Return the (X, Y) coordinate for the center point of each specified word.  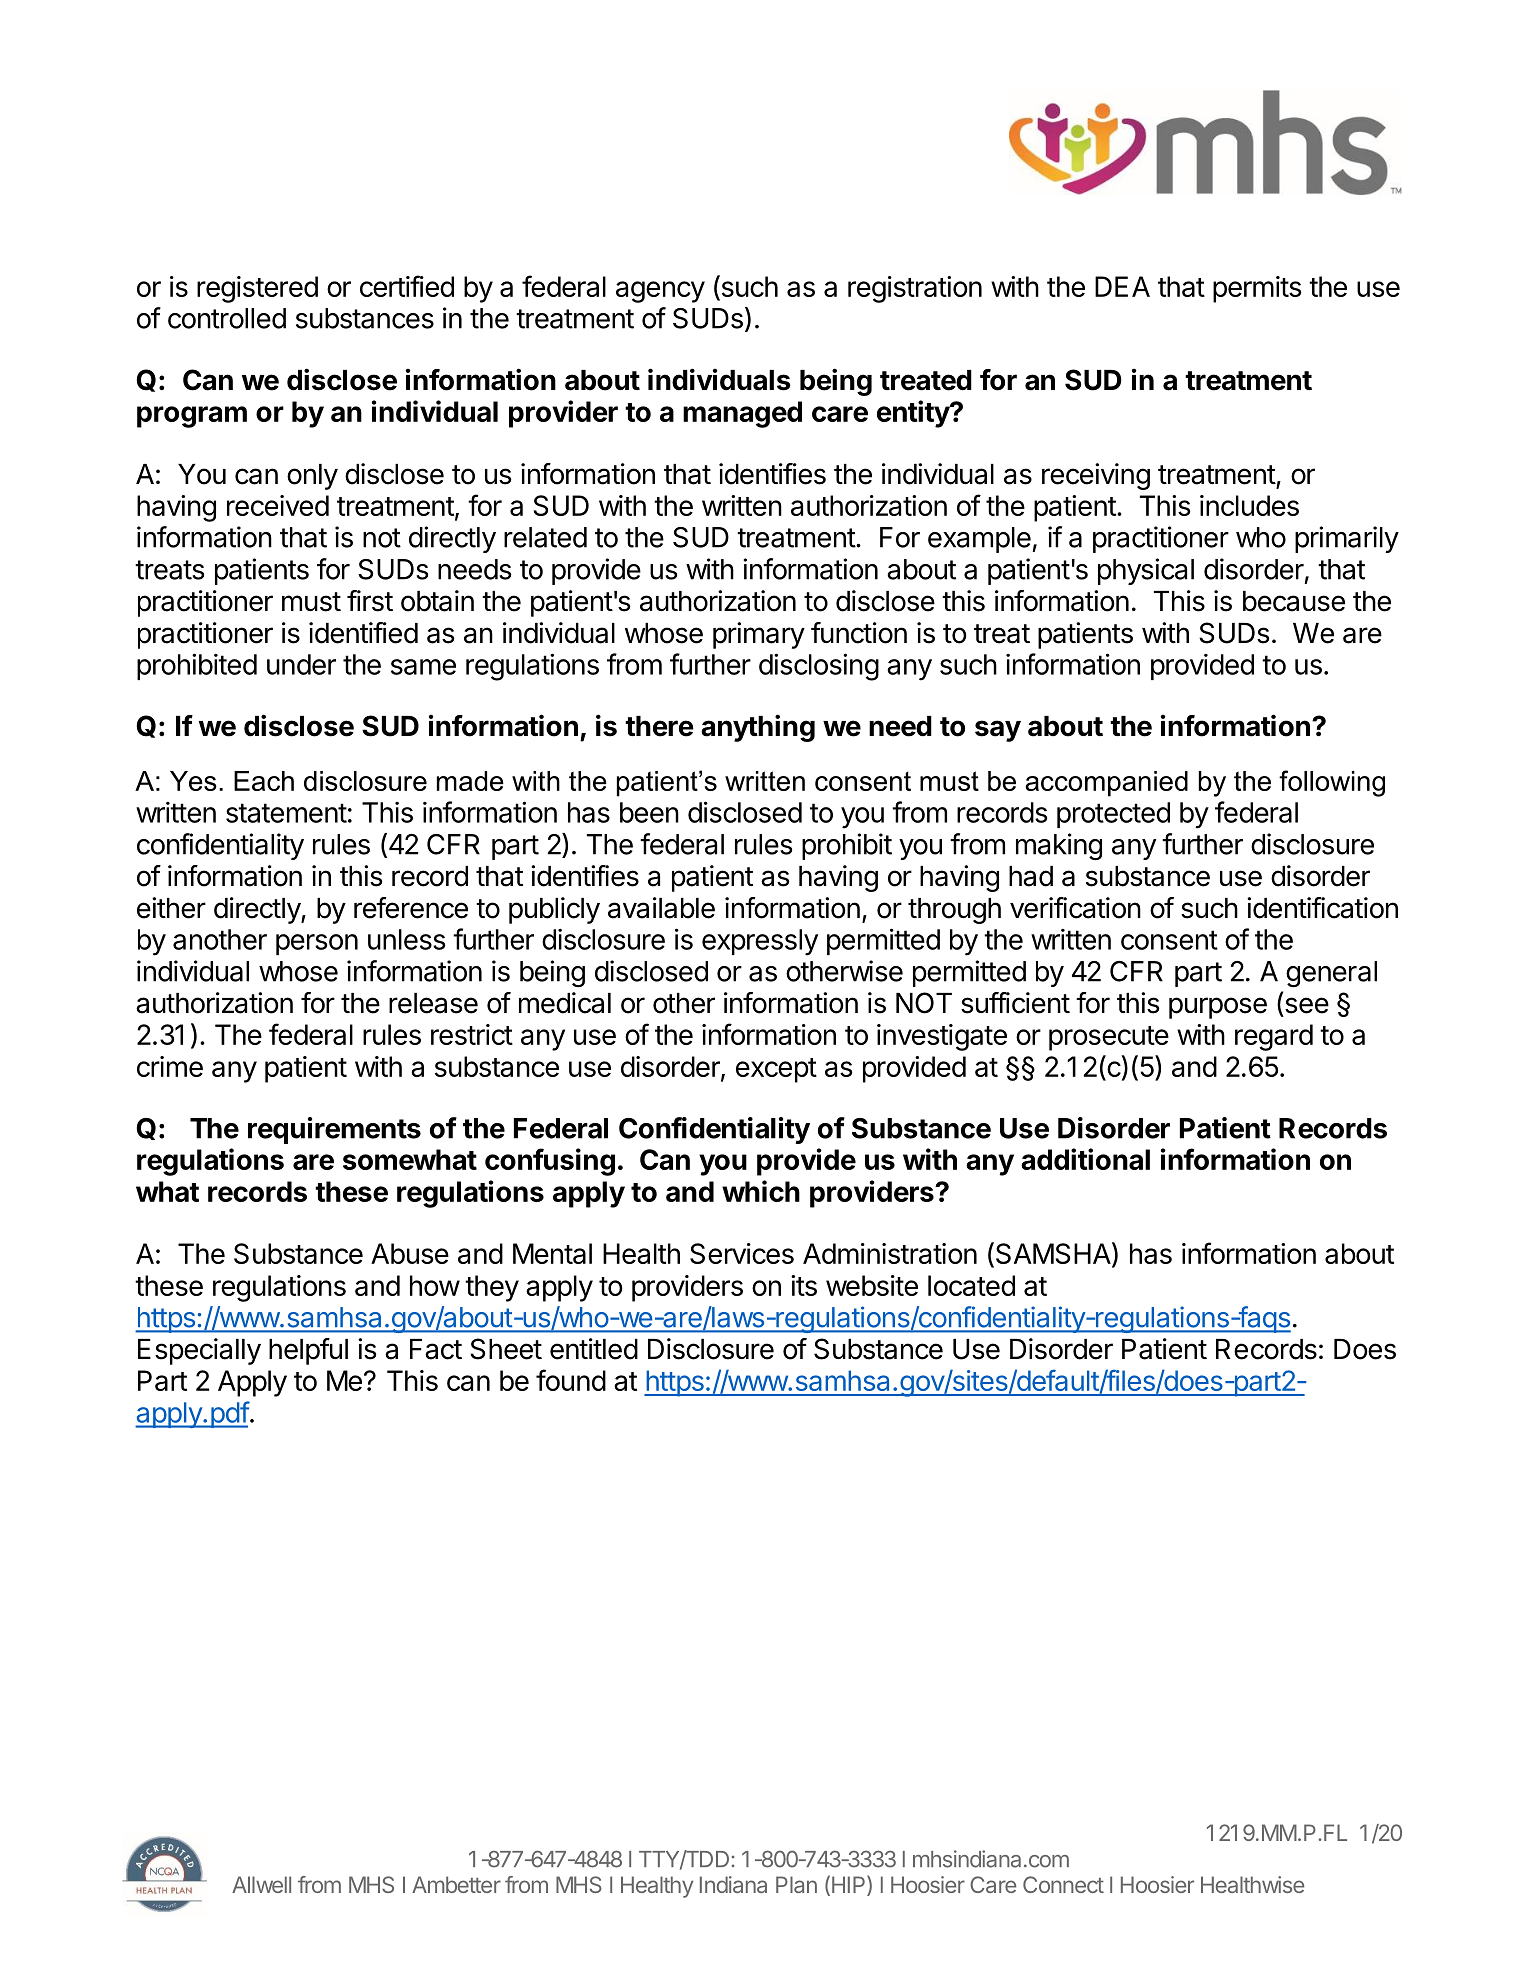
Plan (796, 1884)
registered (257, 289)
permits (1257, 289)
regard (1274, 1037)
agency (660, 292)
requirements (334, 1130)
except (776, 1070)
